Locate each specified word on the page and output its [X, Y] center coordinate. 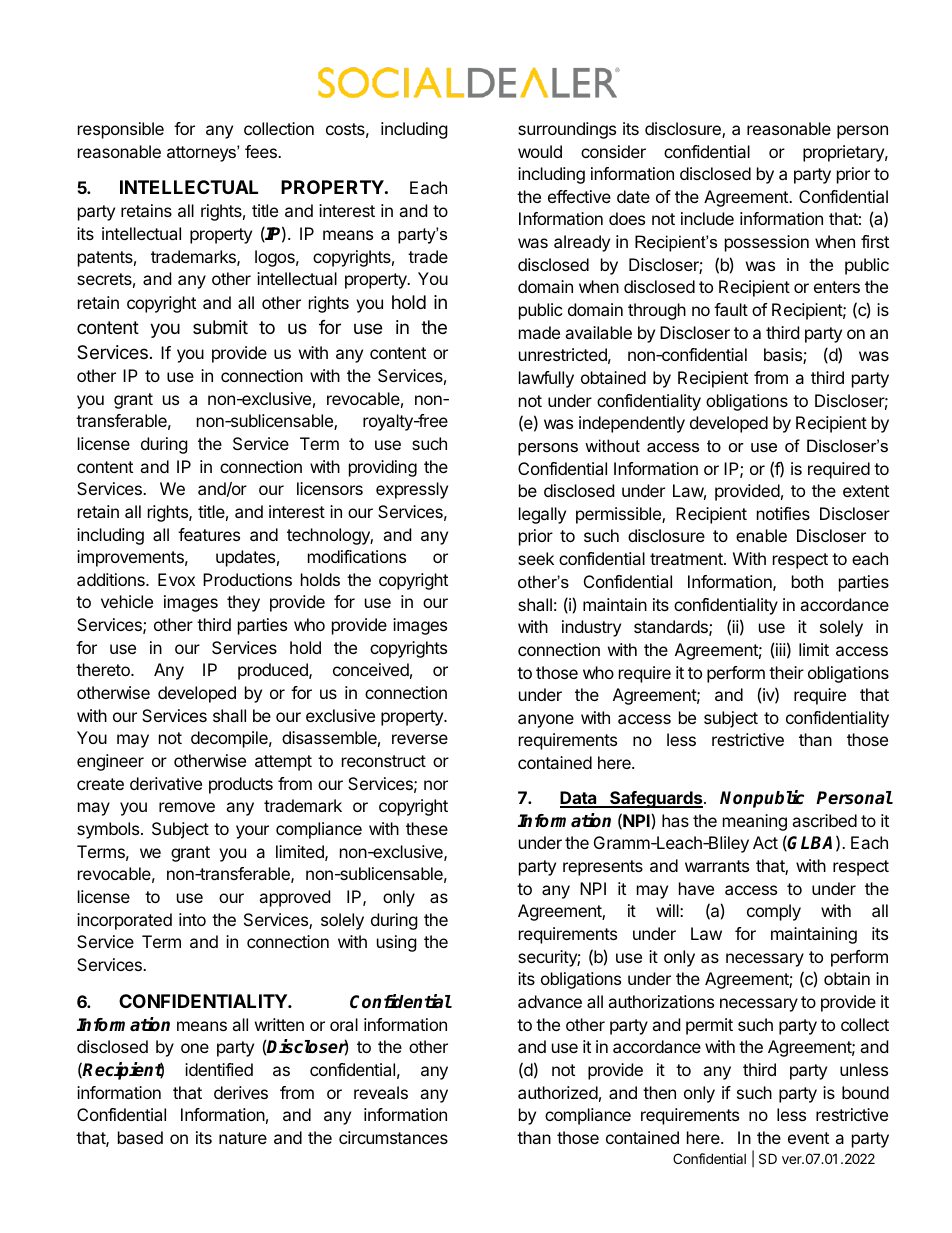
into [192, 919]
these [427, 828]
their [786, 672]
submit [220, 327]
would [540, 151]
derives [241, 1092]
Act [765, 842]
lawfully [546, 379]
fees [262, 151]
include [707, 218]
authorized [558, 1092]
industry [591, 628]
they [243, 603]
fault [731, 309]
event [808, 1138]
